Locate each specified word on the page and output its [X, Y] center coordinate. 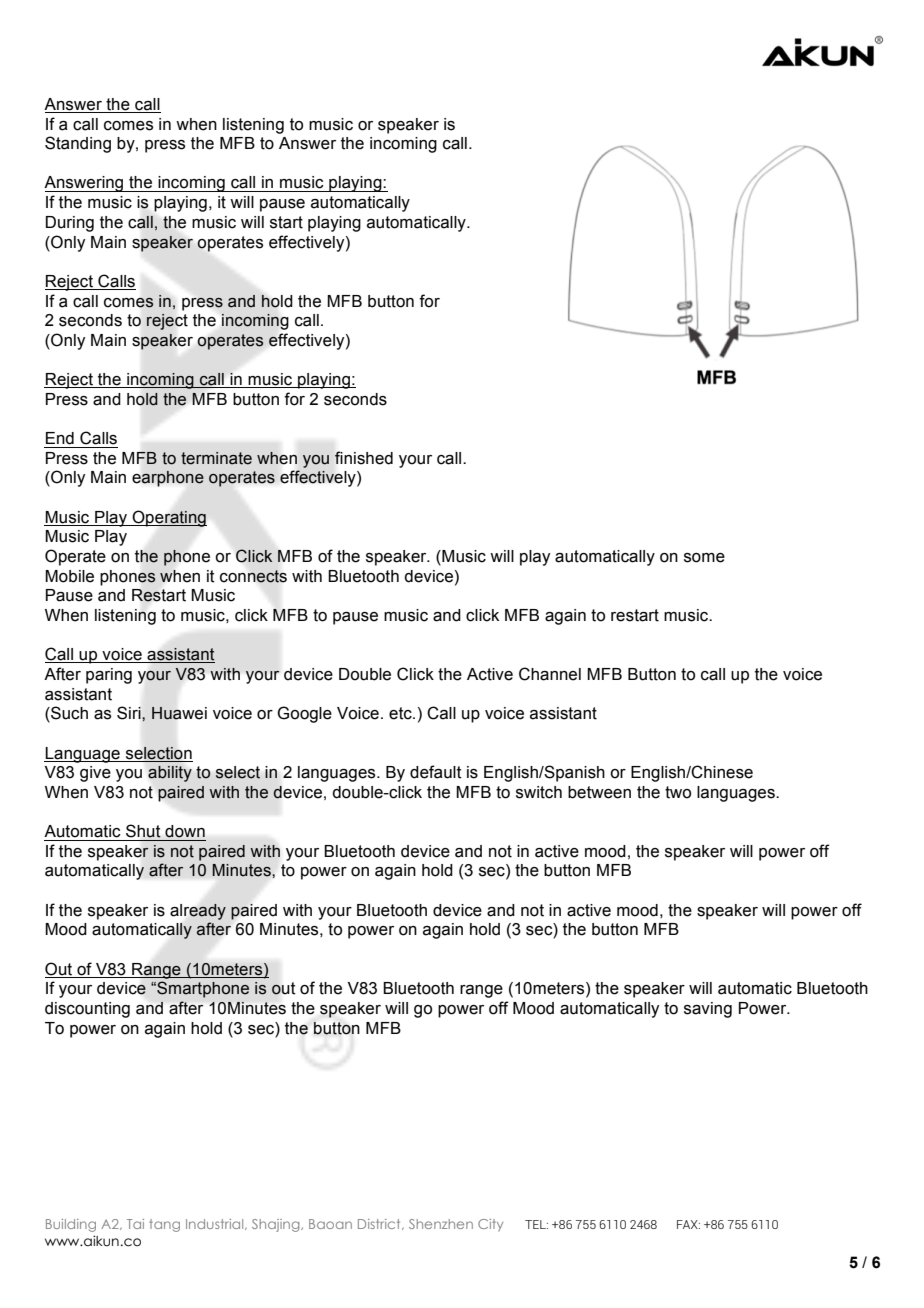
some [704, 558]
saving [708, 1010]
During [70, 224]
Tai [135, 1224]
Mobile [69, 576]
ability [170, 774]
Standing [78, 144]
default [436, 772]
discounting [87, 1010]
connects [253, 576]
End [60, 438]
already [198, 912]
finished [364, 458]
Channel [550, 674]
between [599, 792]
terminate [216, 458]
